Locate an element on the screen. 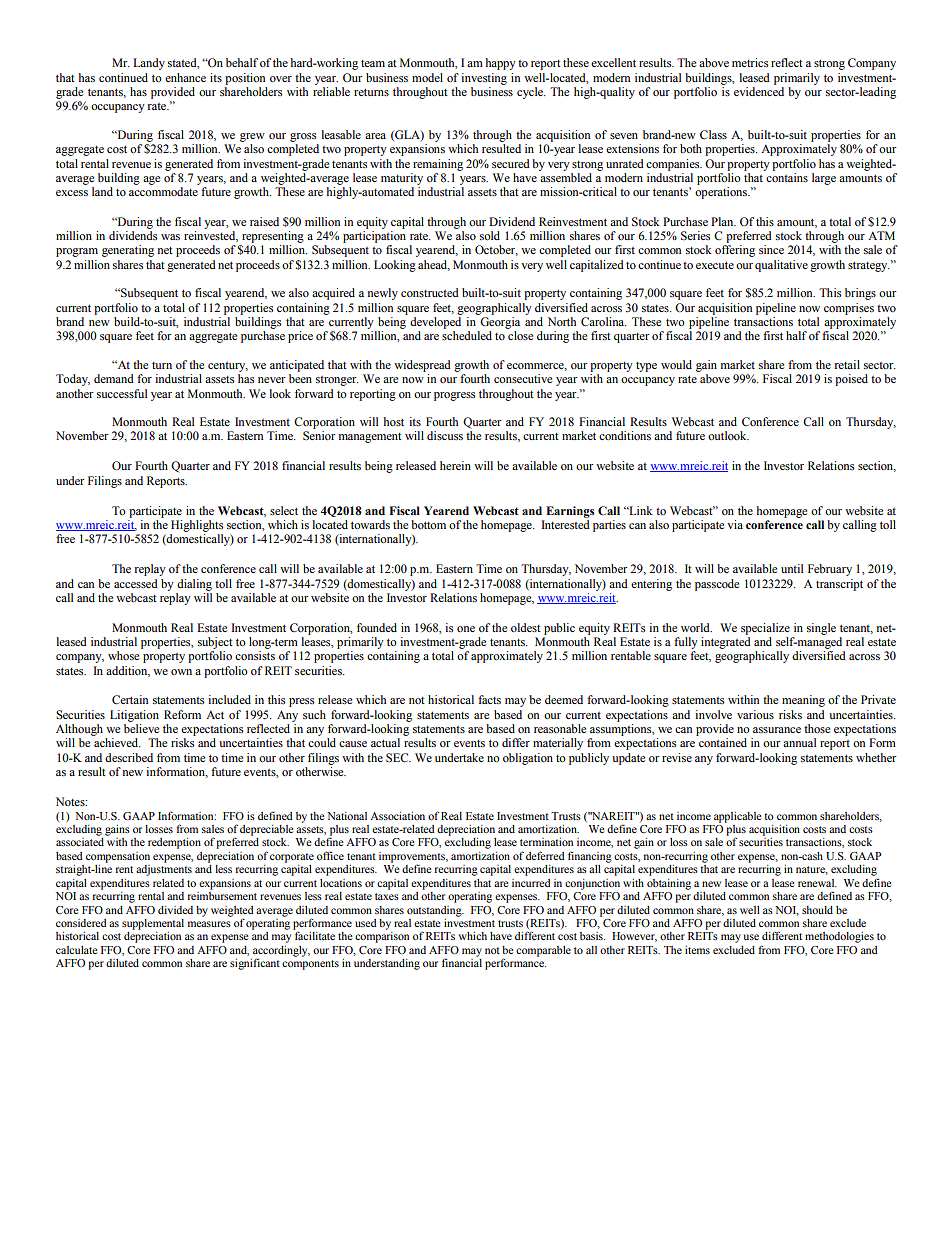  bottom is located at coordinates (428, 524).
